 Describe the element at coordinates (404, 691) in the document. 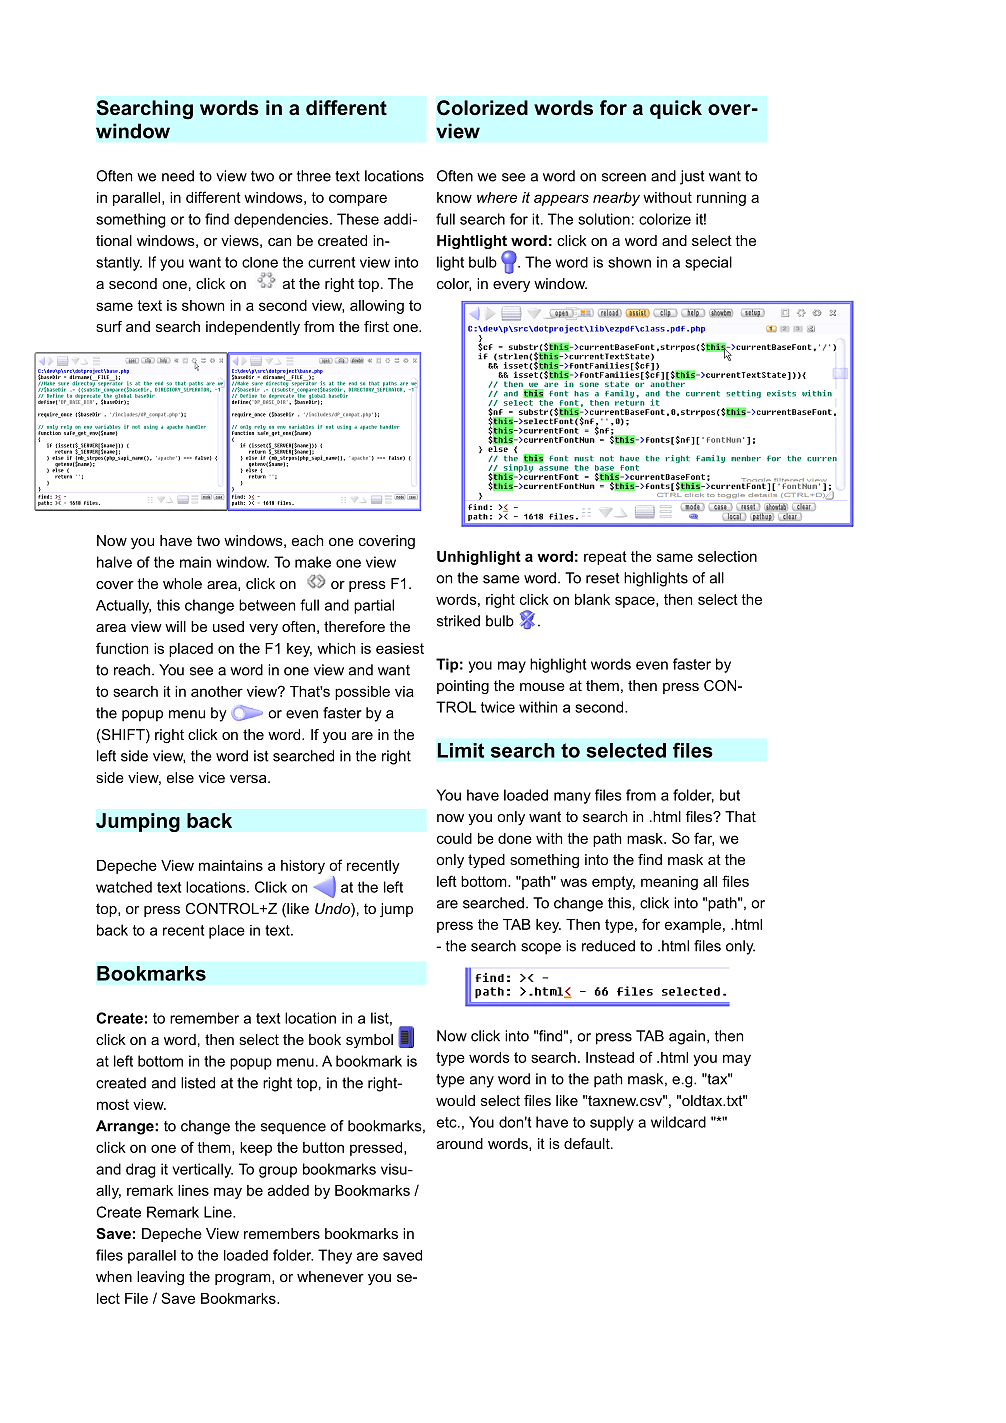

I see `via` at that location.
